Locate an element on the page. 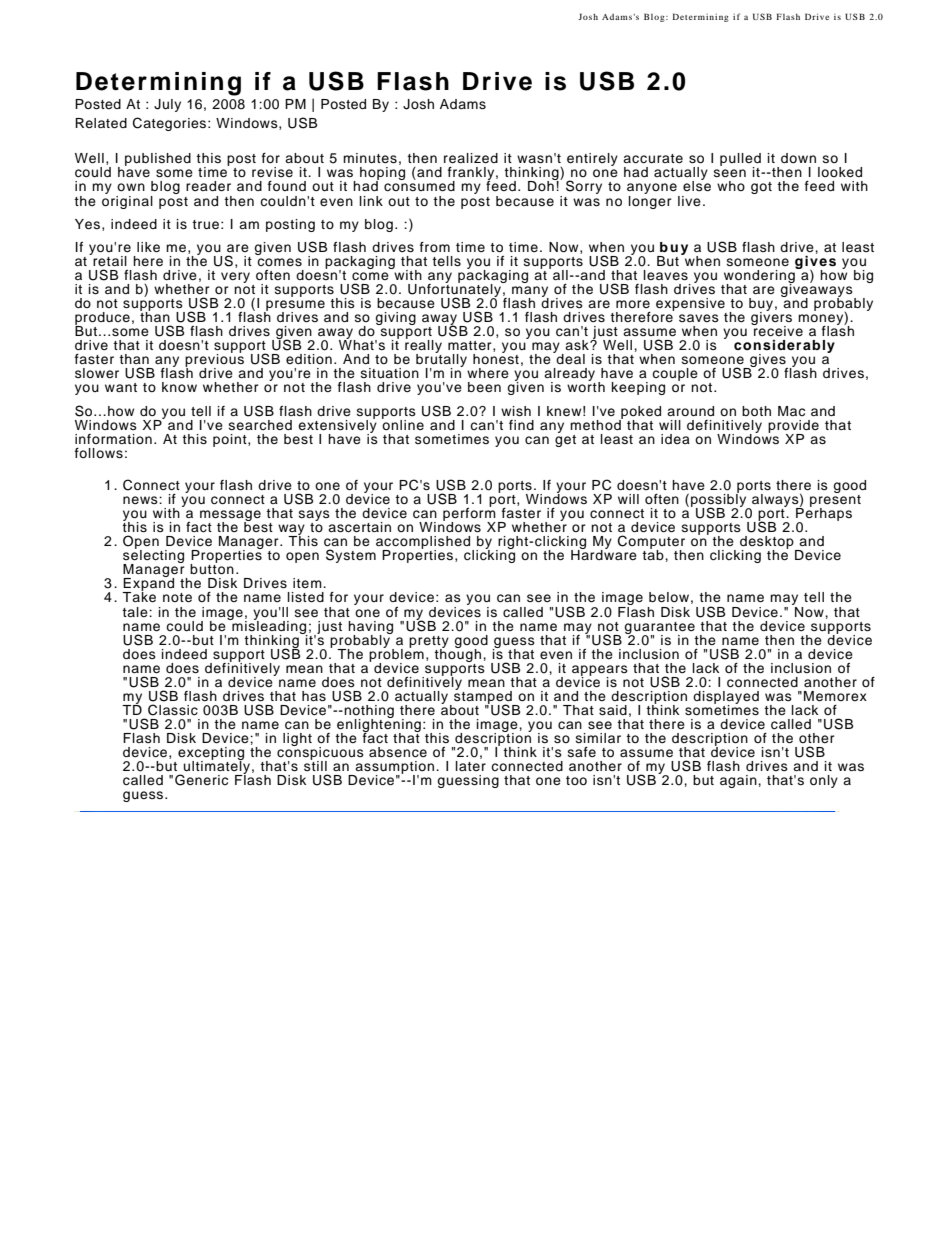 The image size is (952, 1233). realized is located at coordinates (471, 158).
